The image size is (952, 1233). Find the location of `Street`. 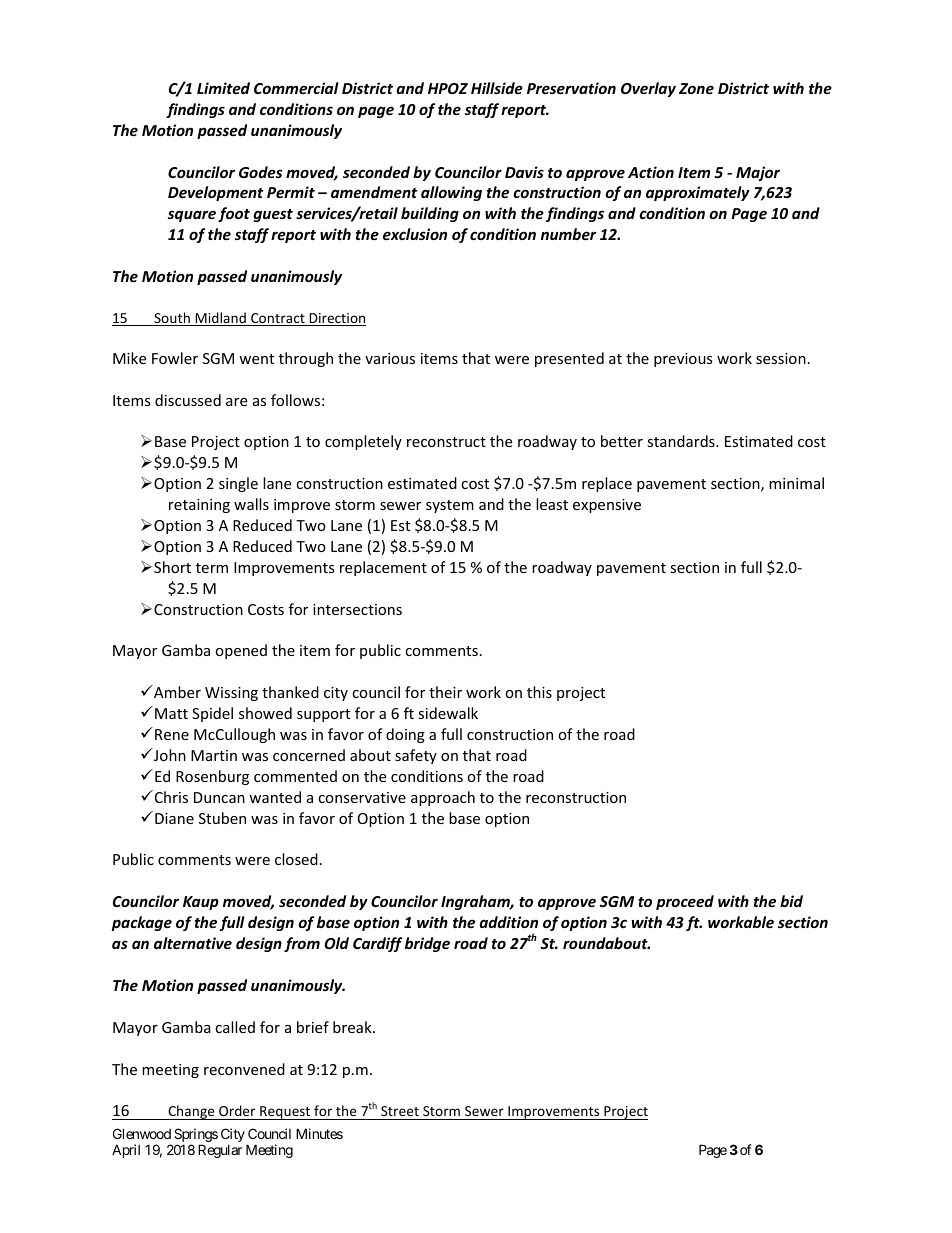

Street is located at coordinates (400, 1113).
